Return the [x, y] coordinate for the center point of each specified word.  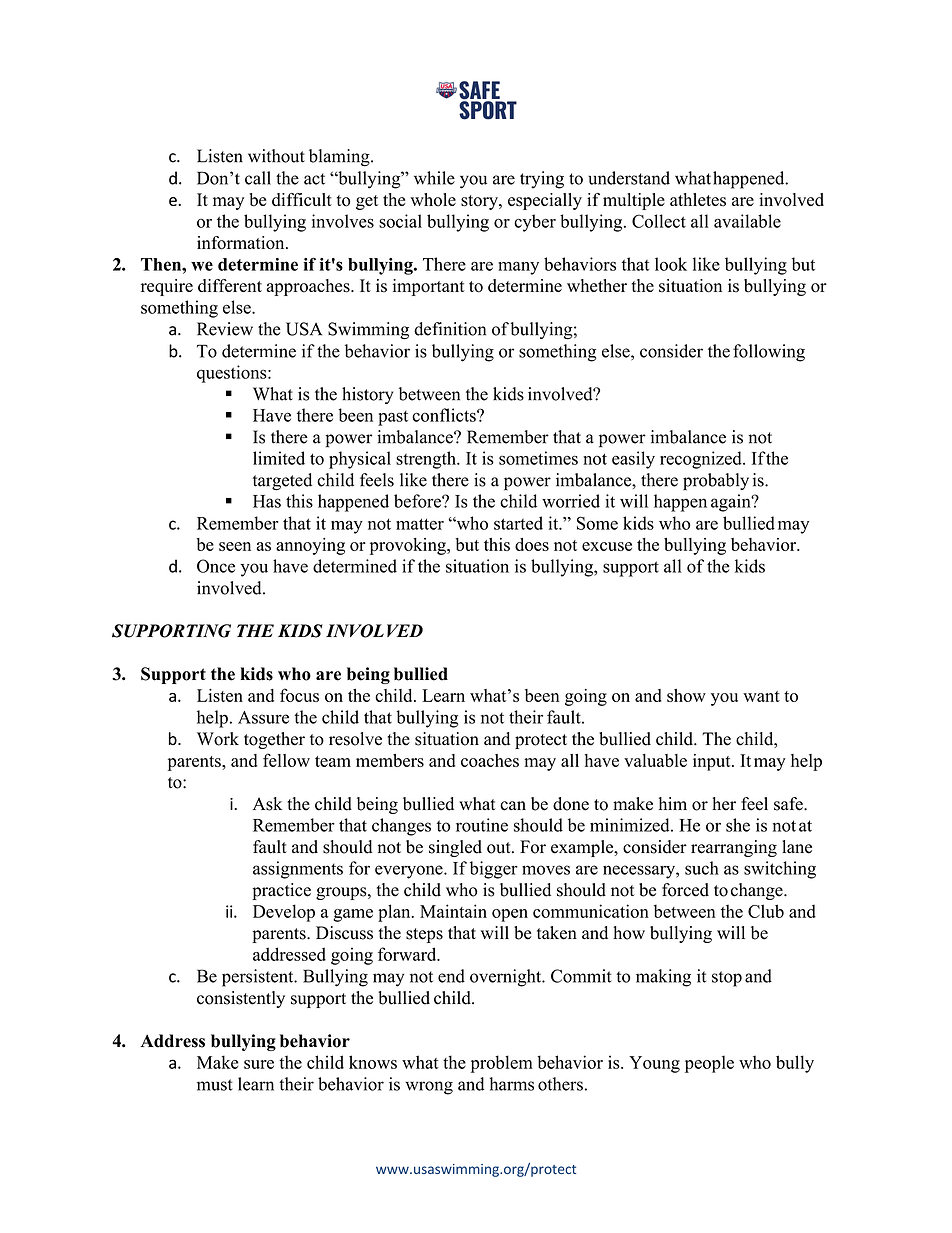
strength [427, 460]
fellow [286, 760]
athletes [698, 200]
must [214, 1085]
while [434, 178]
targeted [282, 482]
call [258, 178]
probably [716, 482]
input [713, 762]
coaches [490, 760]
